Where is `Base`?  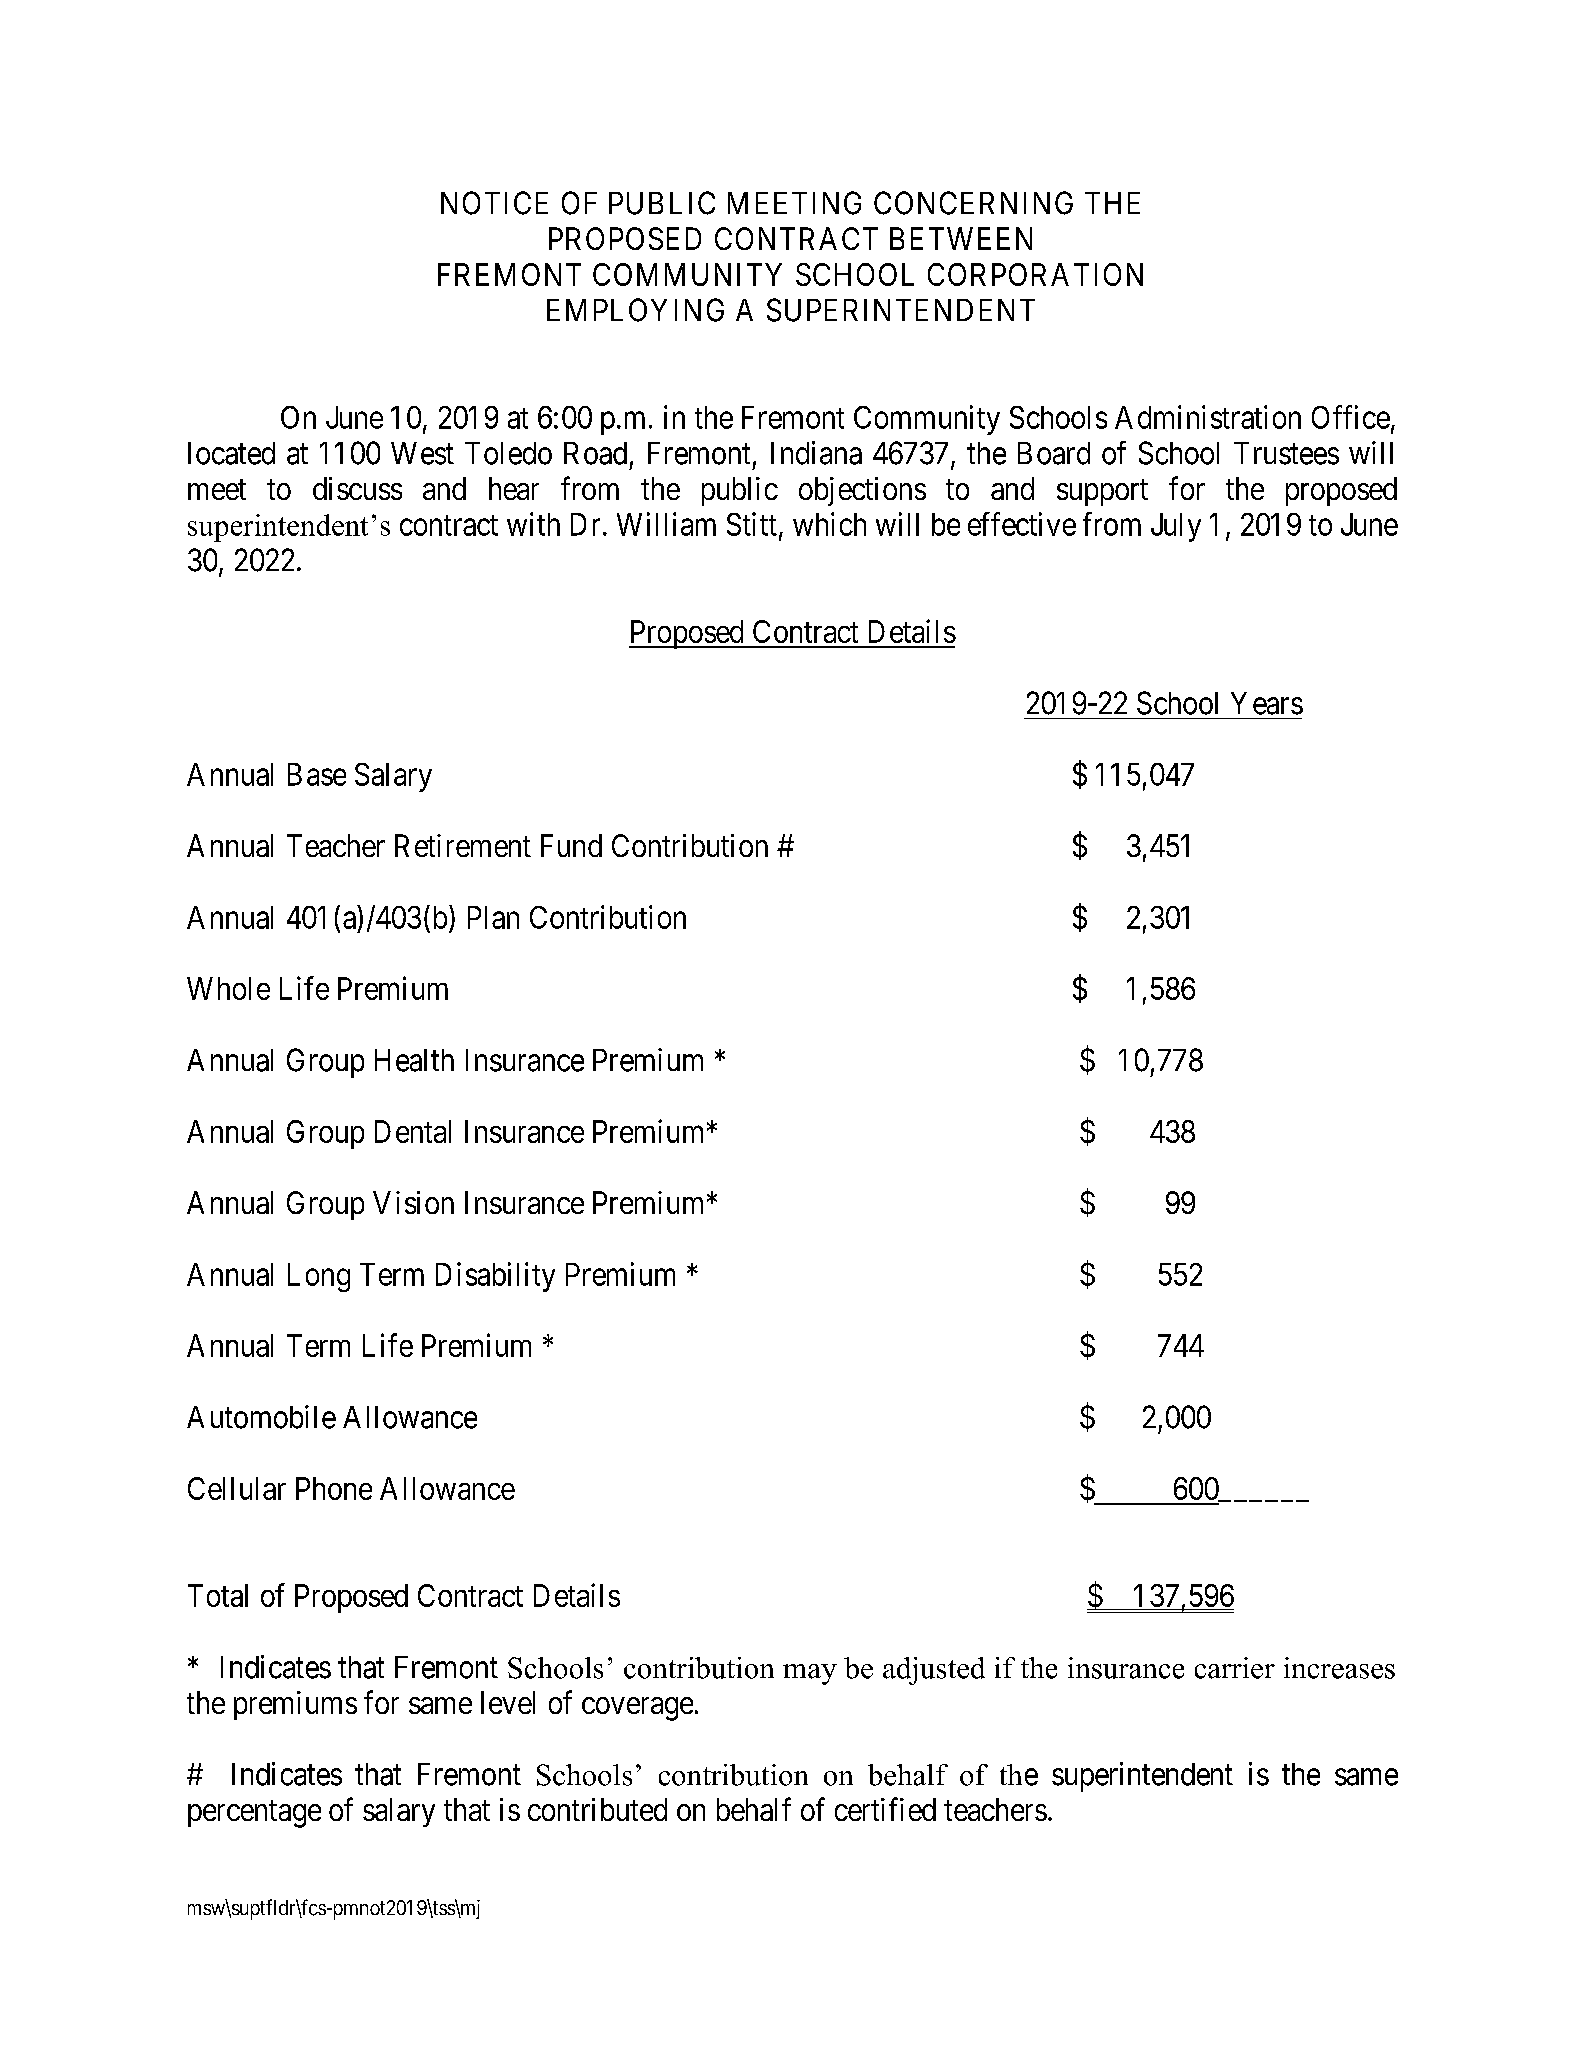 Base is located at coordinates (317, 774).
